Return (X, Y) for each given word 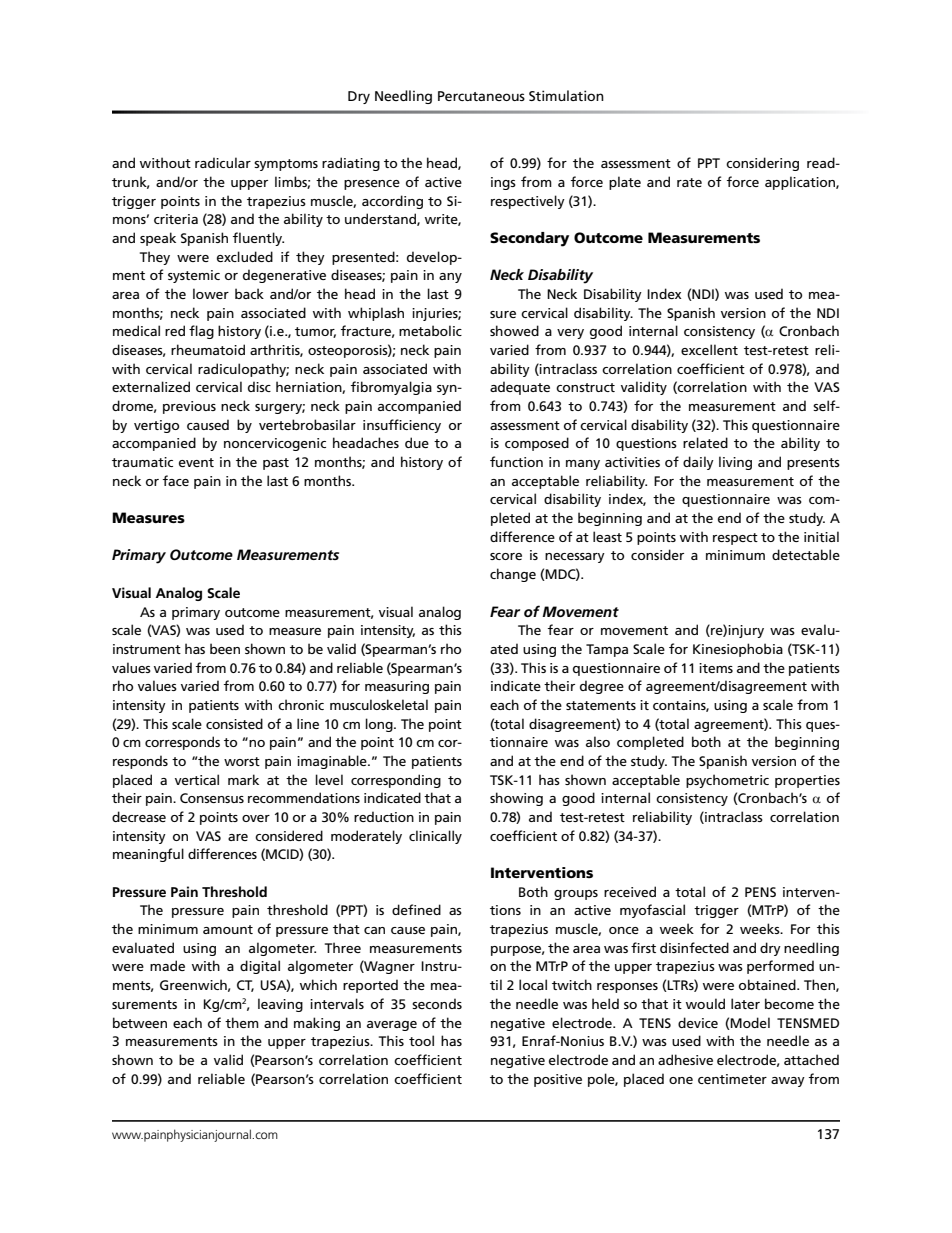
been (225, 648)
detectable (806, 554)
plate (625, 183)
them (242, 1022)
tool (421, 1040)
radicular (223, 162)
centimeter (732, 1079)
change (513, 575)
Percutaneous (481, 96)
